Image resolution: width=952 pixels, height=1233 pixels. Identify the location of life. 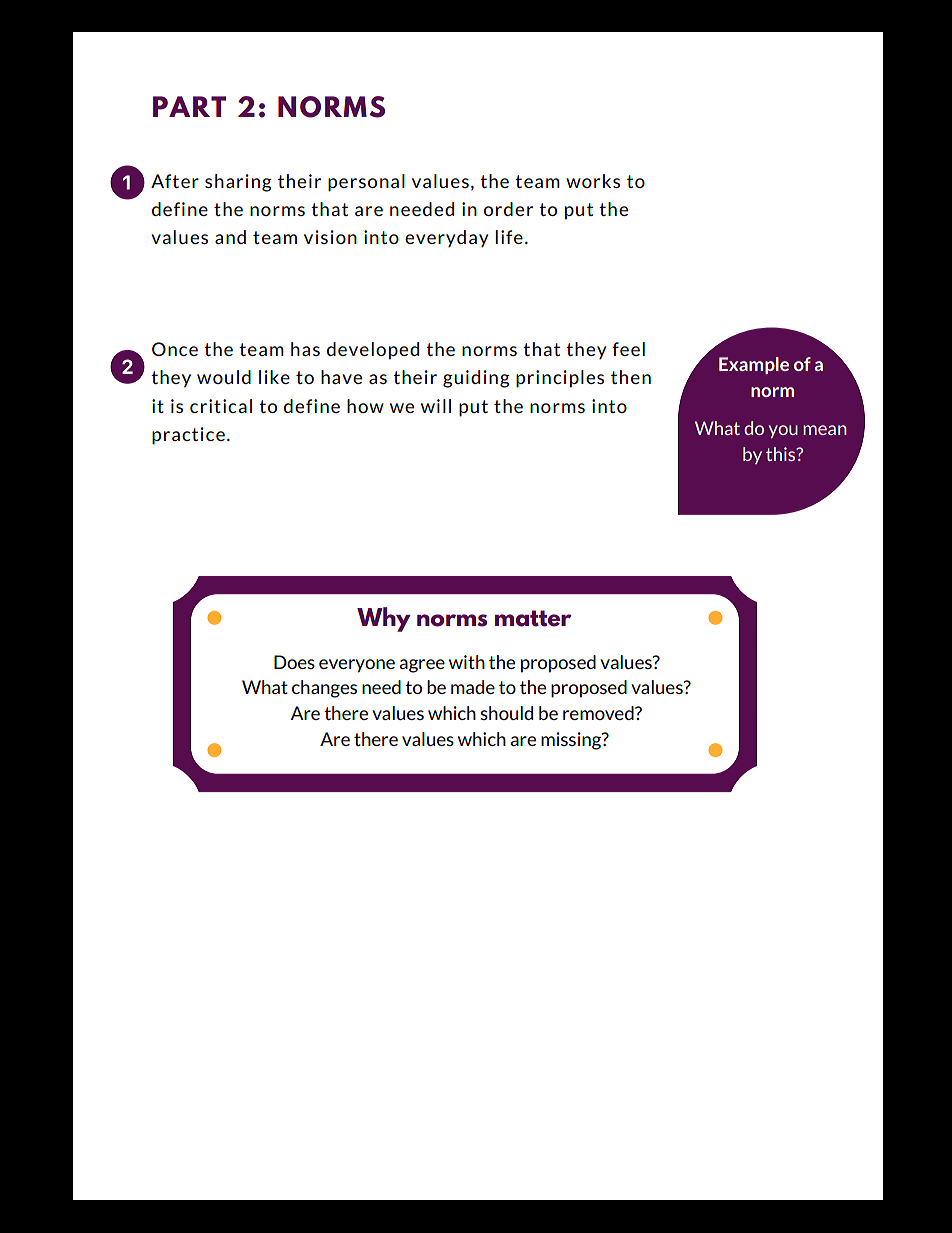
(509, 237).
